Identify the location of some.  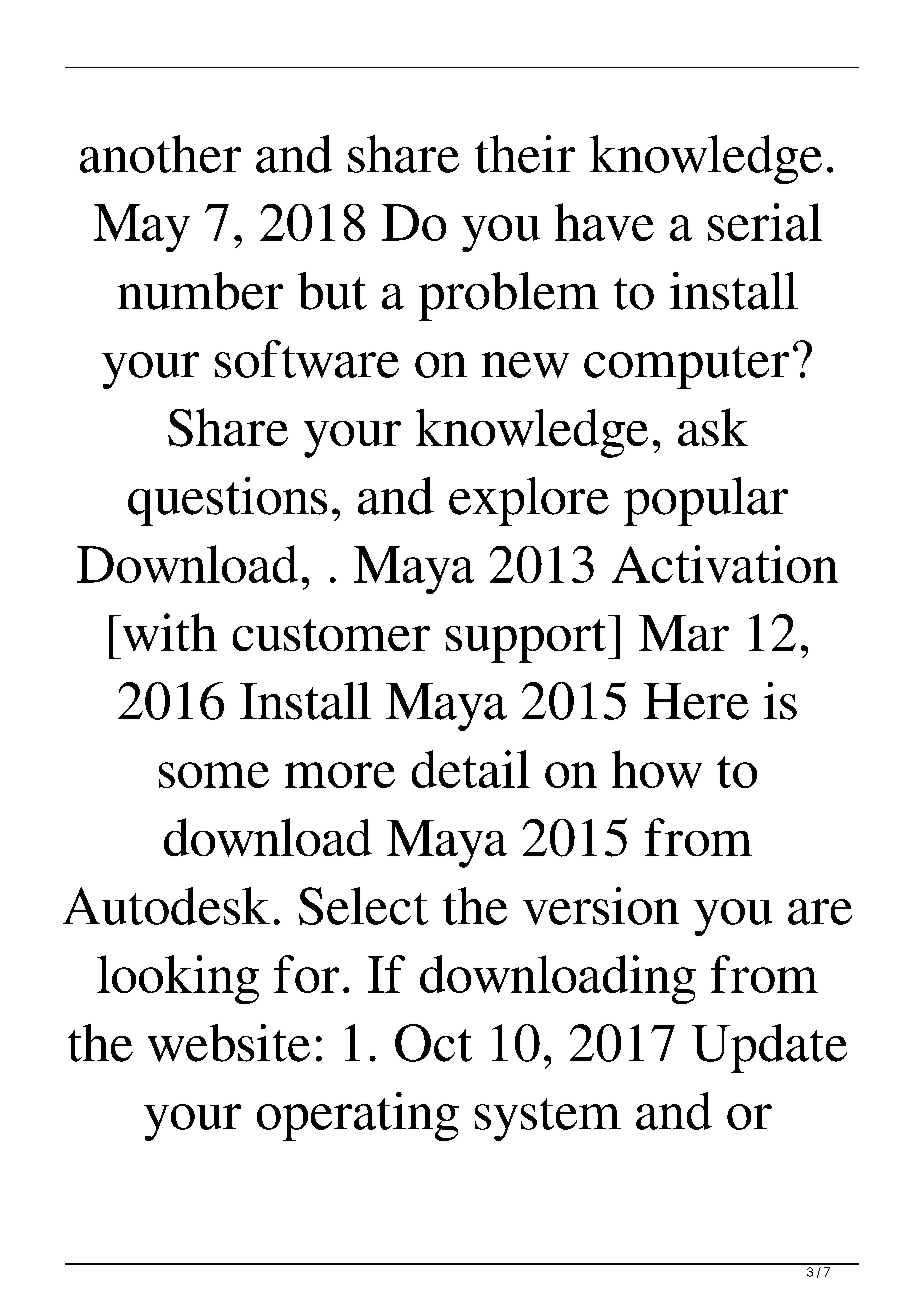
(214, 775).
